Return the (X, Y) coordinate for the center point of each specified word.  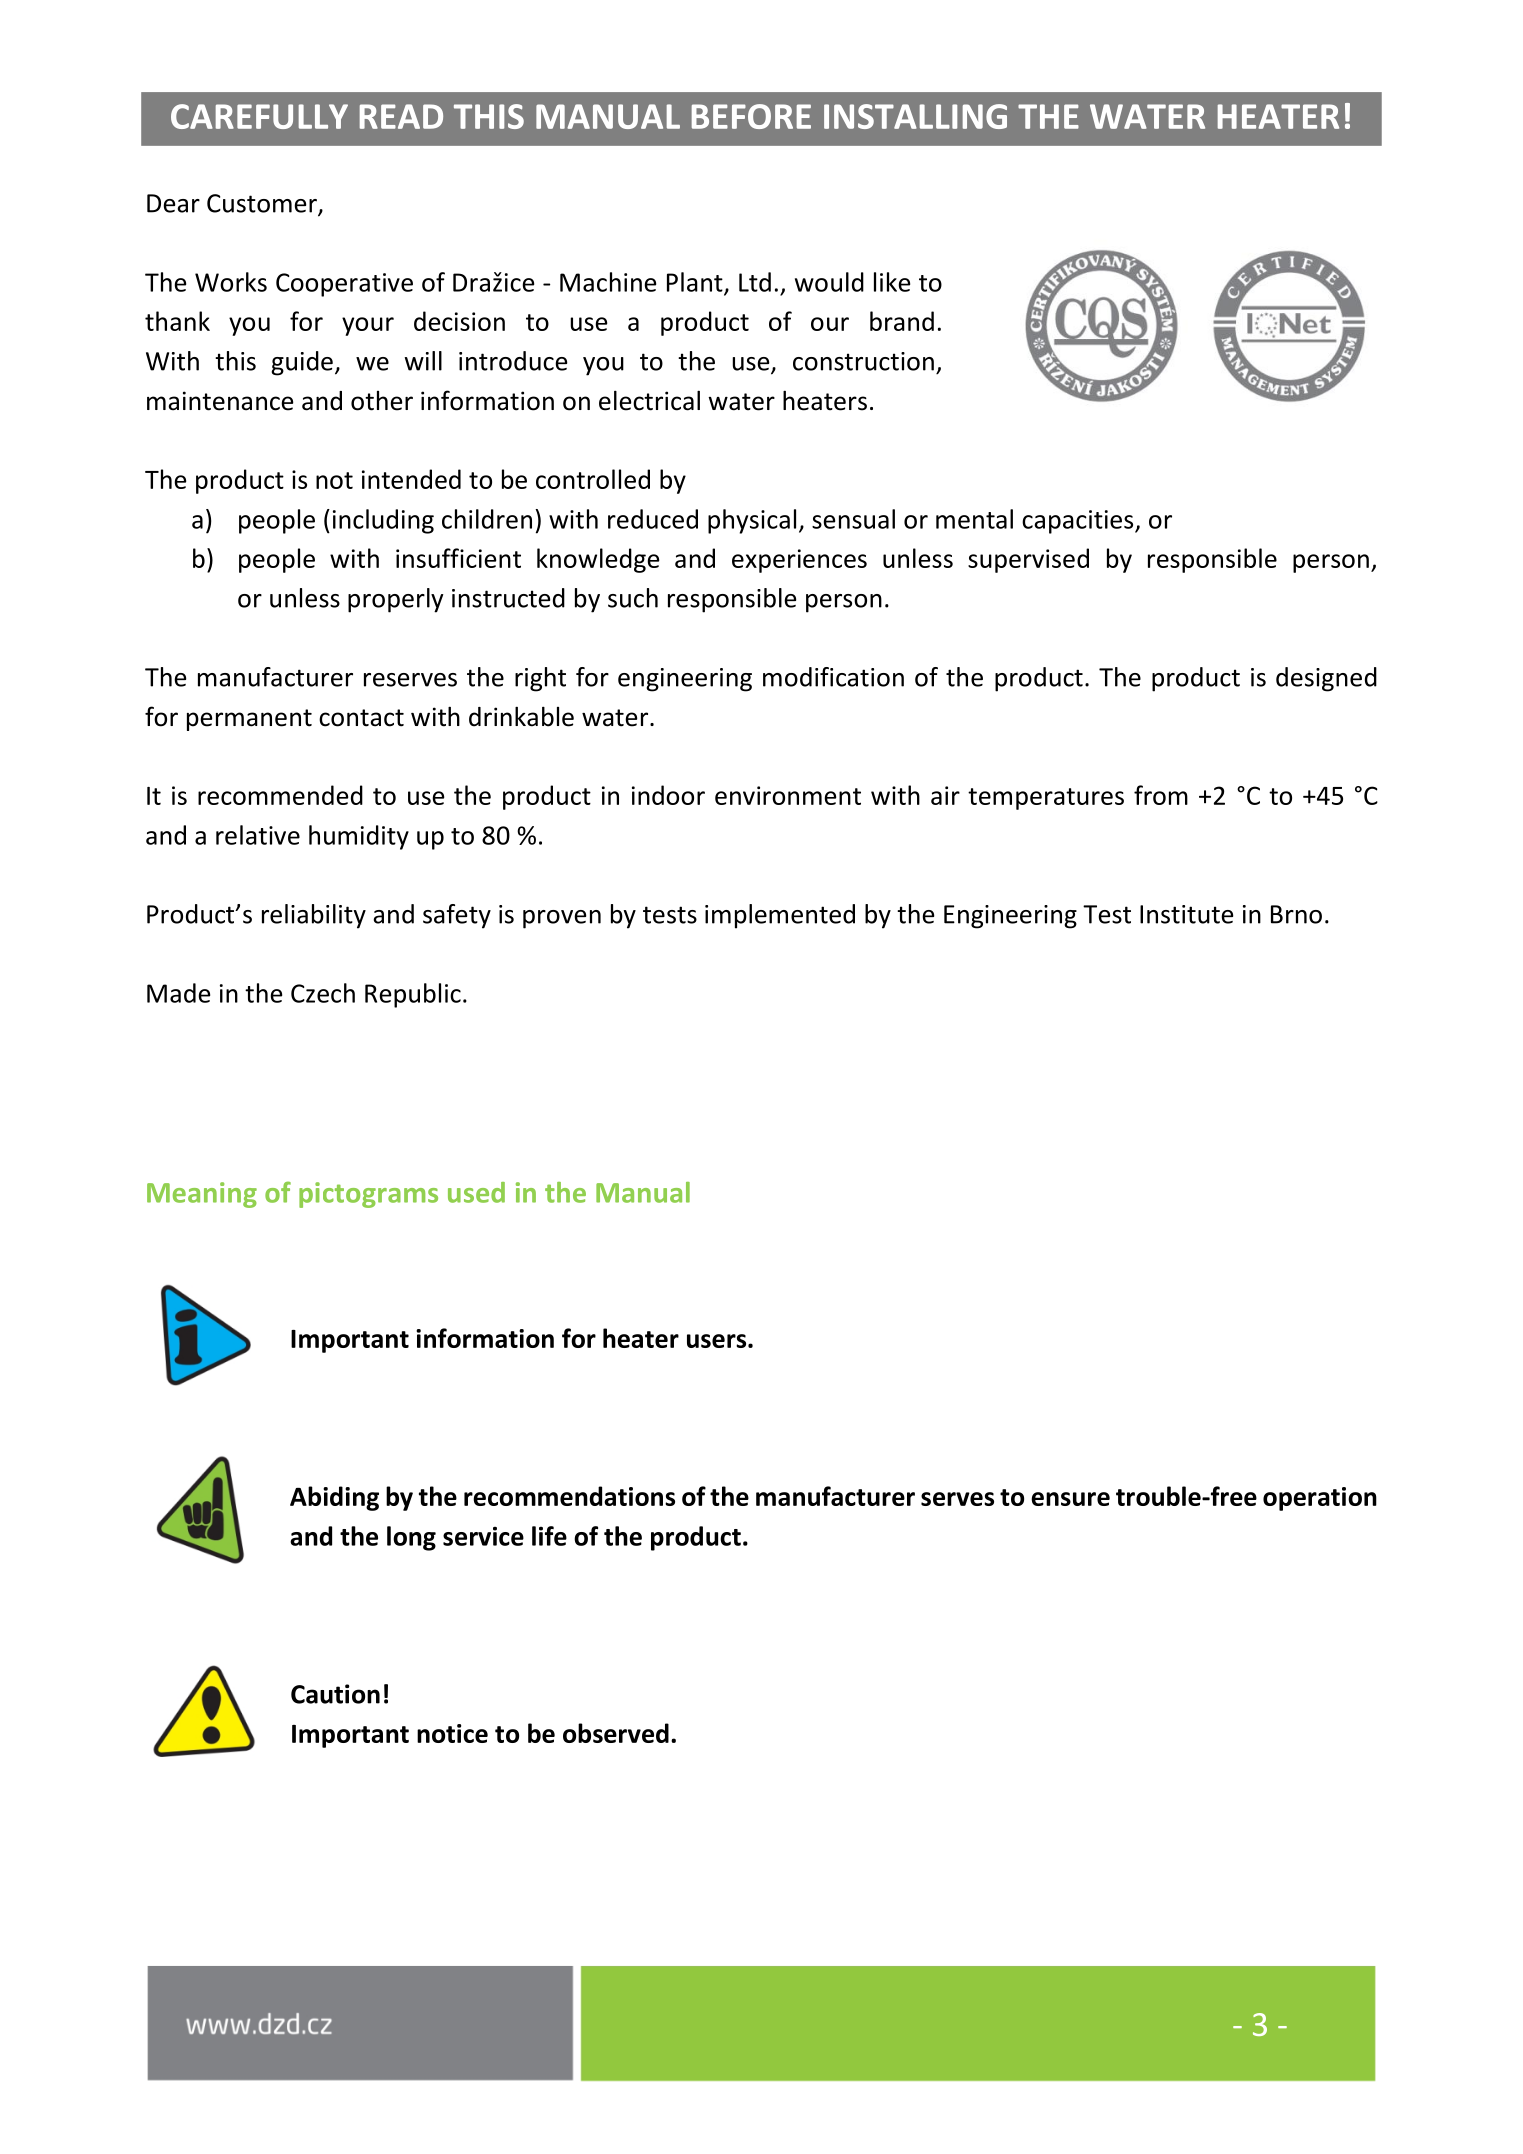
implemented (780, 916)
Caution (335, 1694)
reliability (314, 916)
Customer (263, 204)
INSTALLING (915, 116)
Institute (1186, 914)
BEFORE (751, 116)
